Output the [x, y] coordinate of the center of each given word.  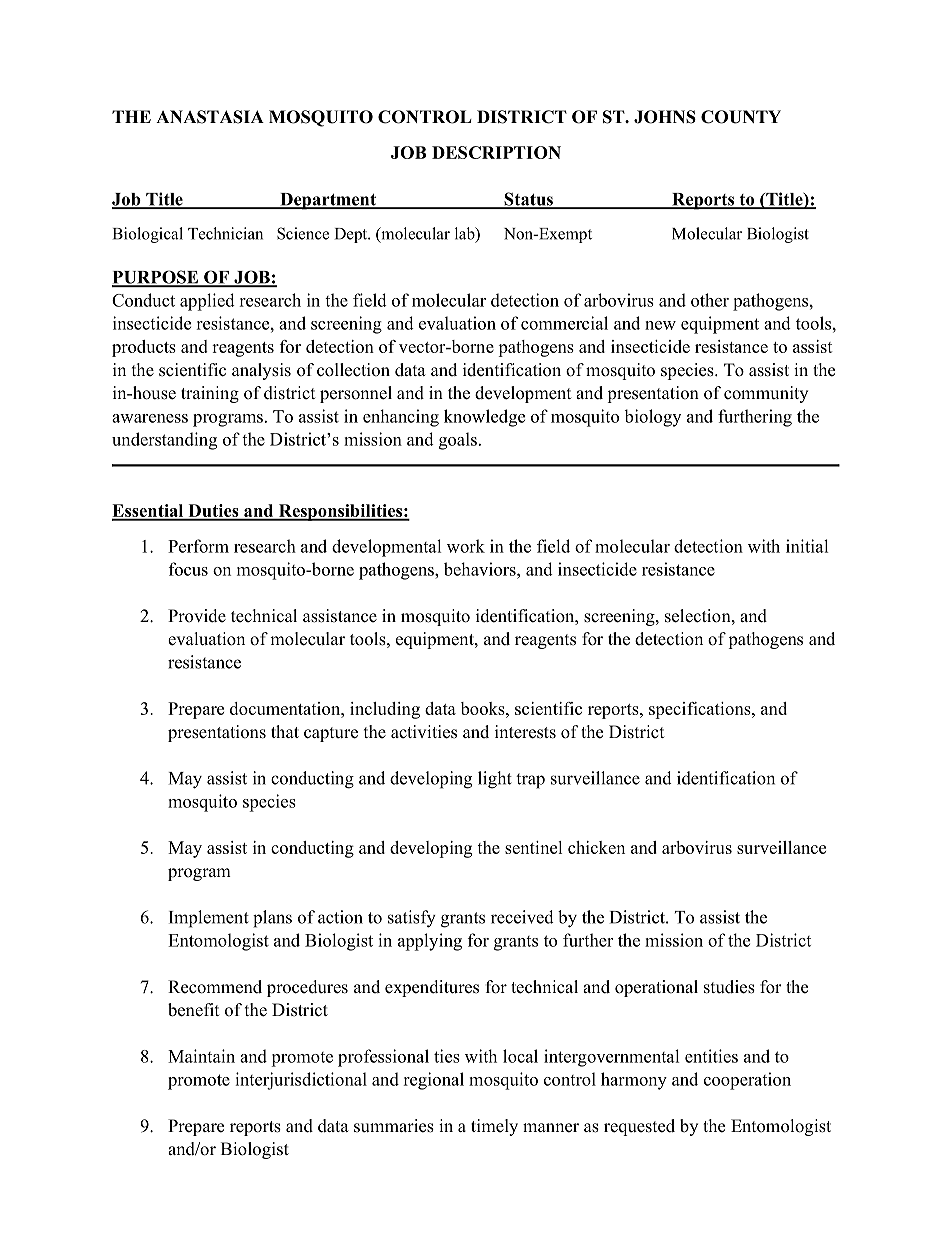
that [285, 731]
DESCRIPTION [496, 152]
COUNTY [741, 117]
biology [652, 418]
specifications [701, 710]
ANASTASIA [210, 117]
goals [458, 441]
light [495, 780]
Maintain [201, 1056]
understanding [164, 441]
